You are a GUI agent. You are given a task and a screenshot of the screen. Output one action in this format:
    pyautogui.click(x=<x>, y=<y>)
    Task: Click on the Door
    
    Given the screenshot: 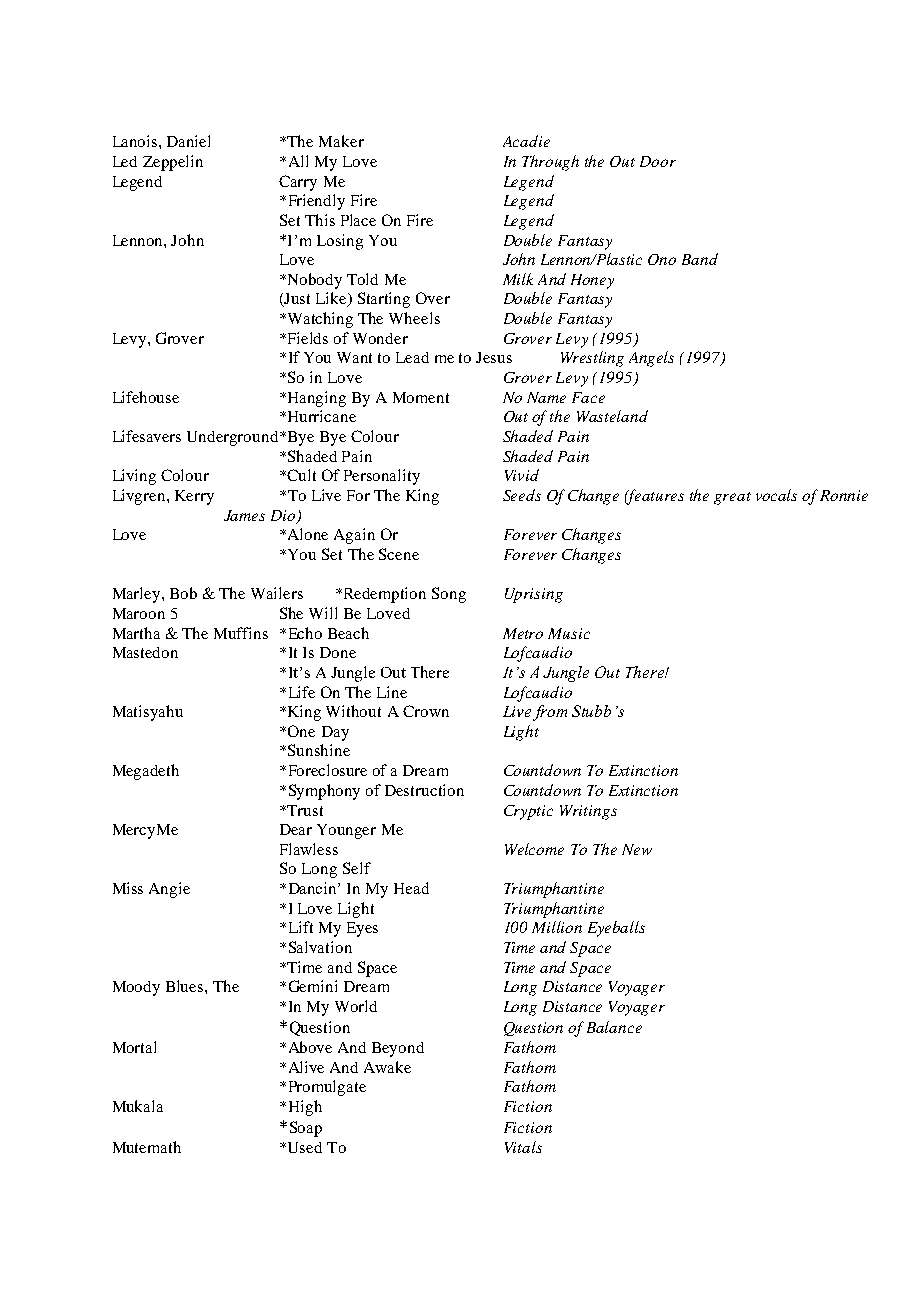 What is the action you would take?
    pyautogui.click(x=658, y=161)
